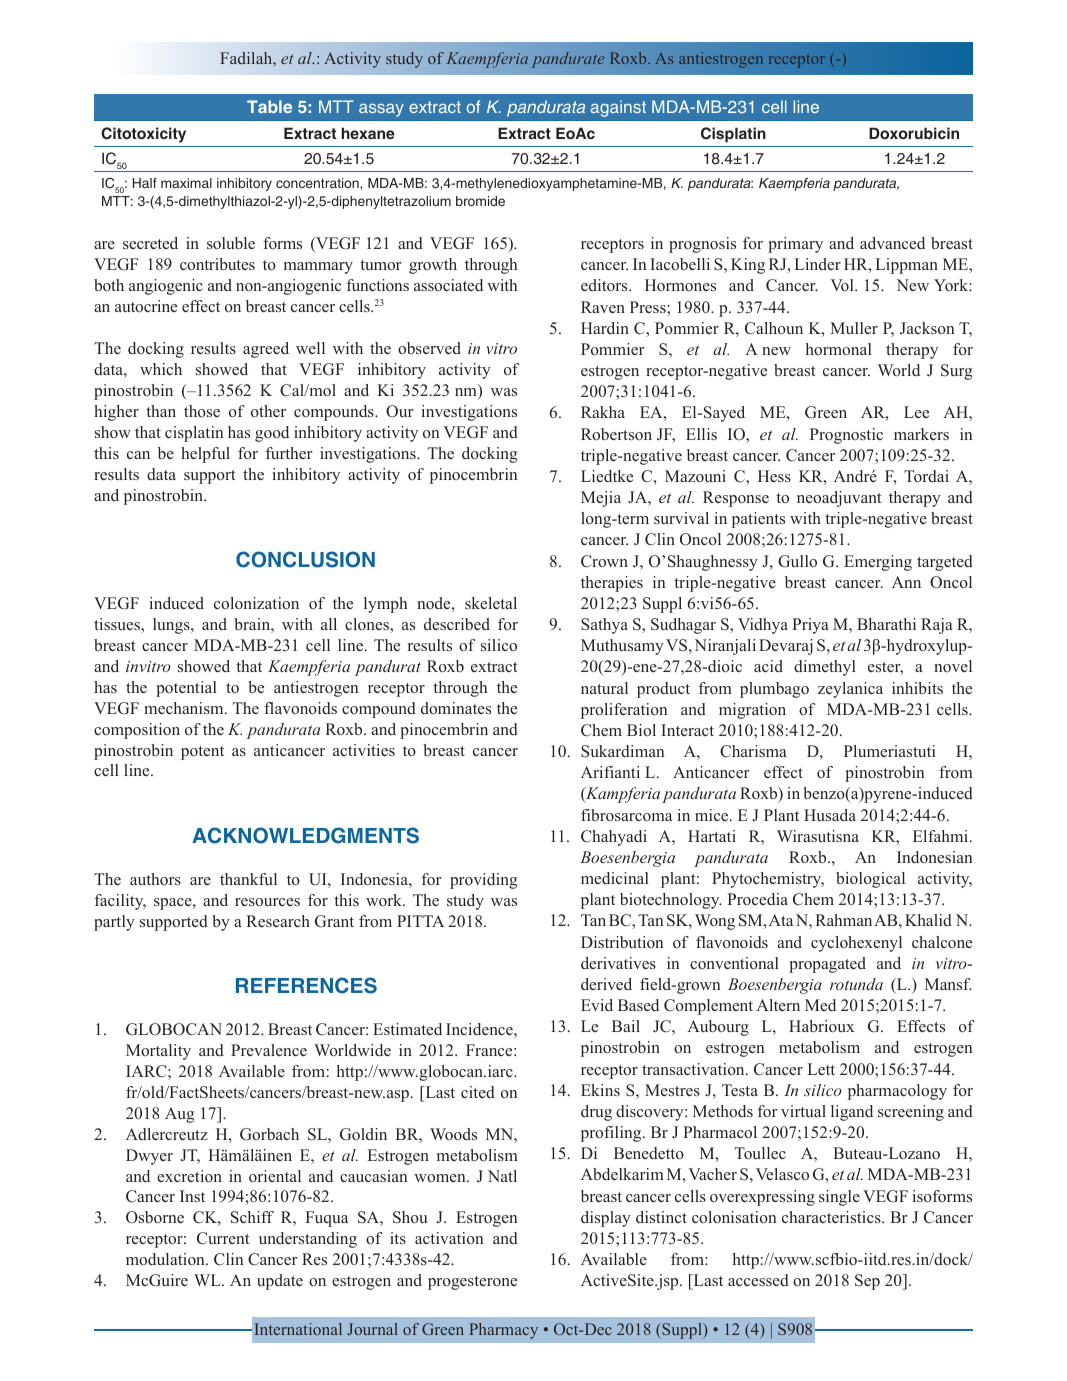 The image size is (1067, 1381). What do you see at coordinates (503, 1331) in the screenshot?
I see `Pharmacy` at bounding box center [503, 1331].
